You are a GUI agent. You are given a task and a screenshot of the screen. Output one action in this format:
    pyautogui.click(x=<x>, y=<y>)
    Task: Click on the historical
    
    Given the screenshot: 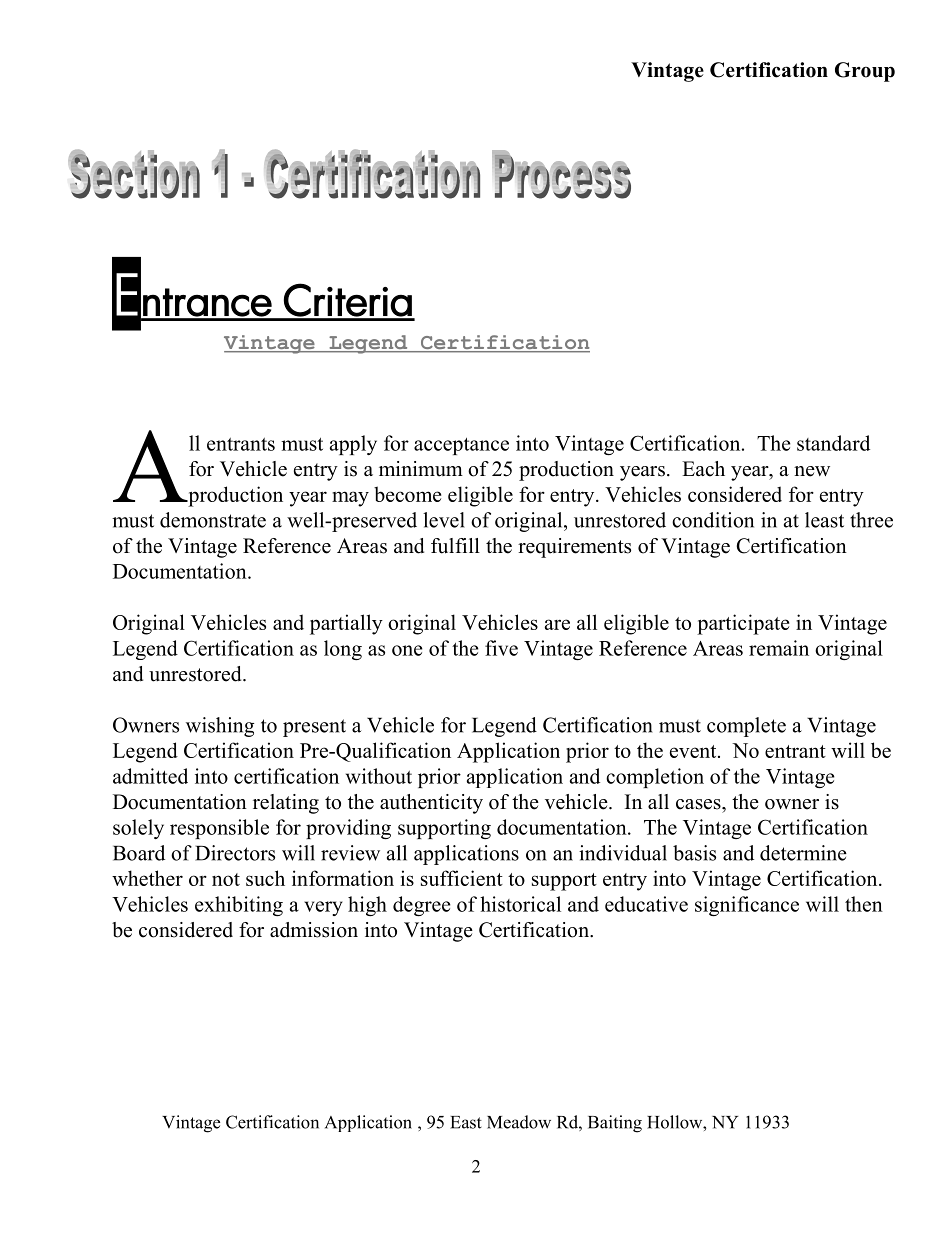 What is the action you would take?
    pyautogui.click(x=520, y=904)
